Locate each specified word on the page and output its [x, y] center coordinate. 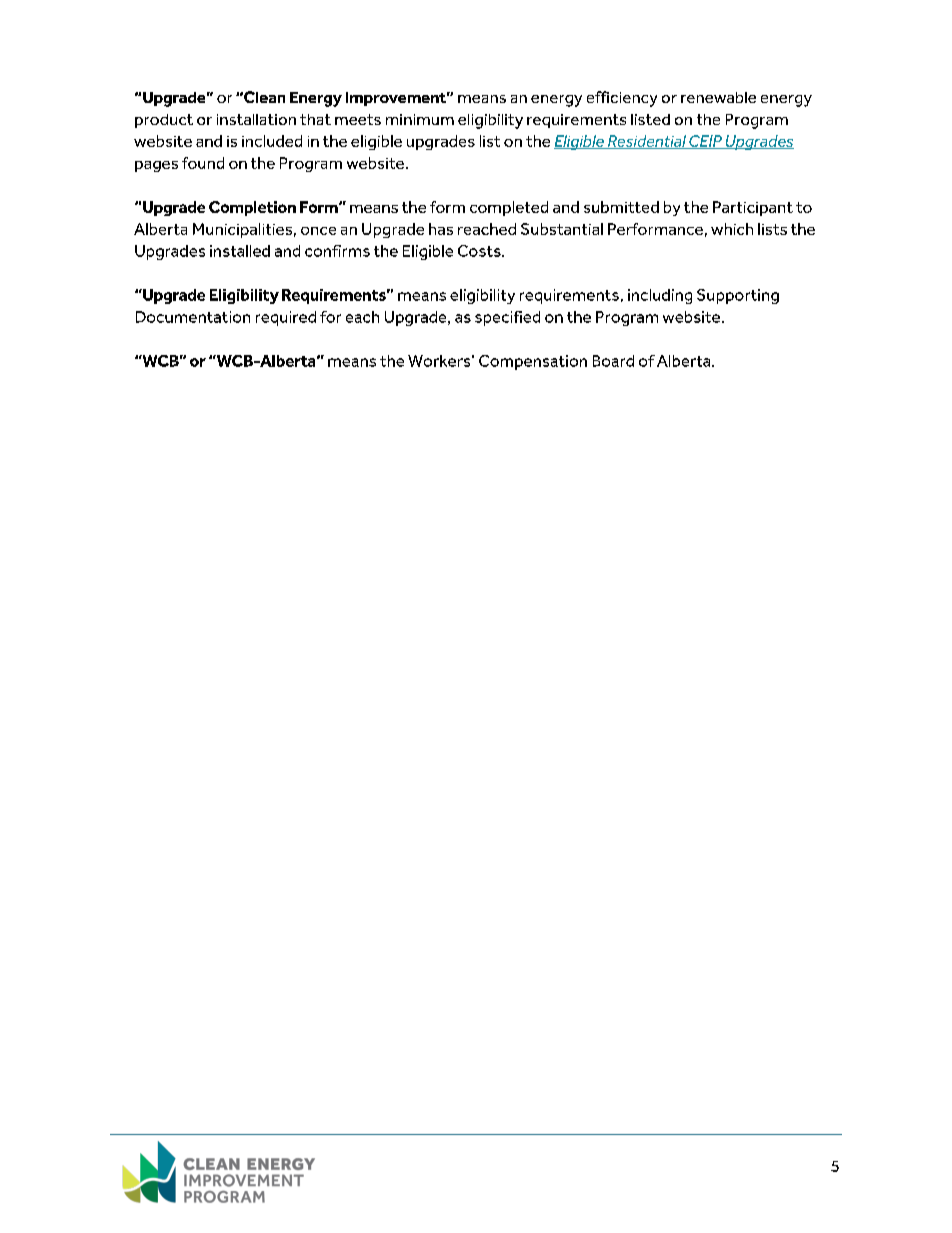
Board [613, 361]
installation [256, 119]
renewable [718, 97]
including [660, 296]
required [286, 318]
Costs [480, 251]
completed [509, 208]
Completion [252, 208]
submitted [621, 207]
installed [240, 251]
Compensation [533, 362]
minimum [420, 119]
